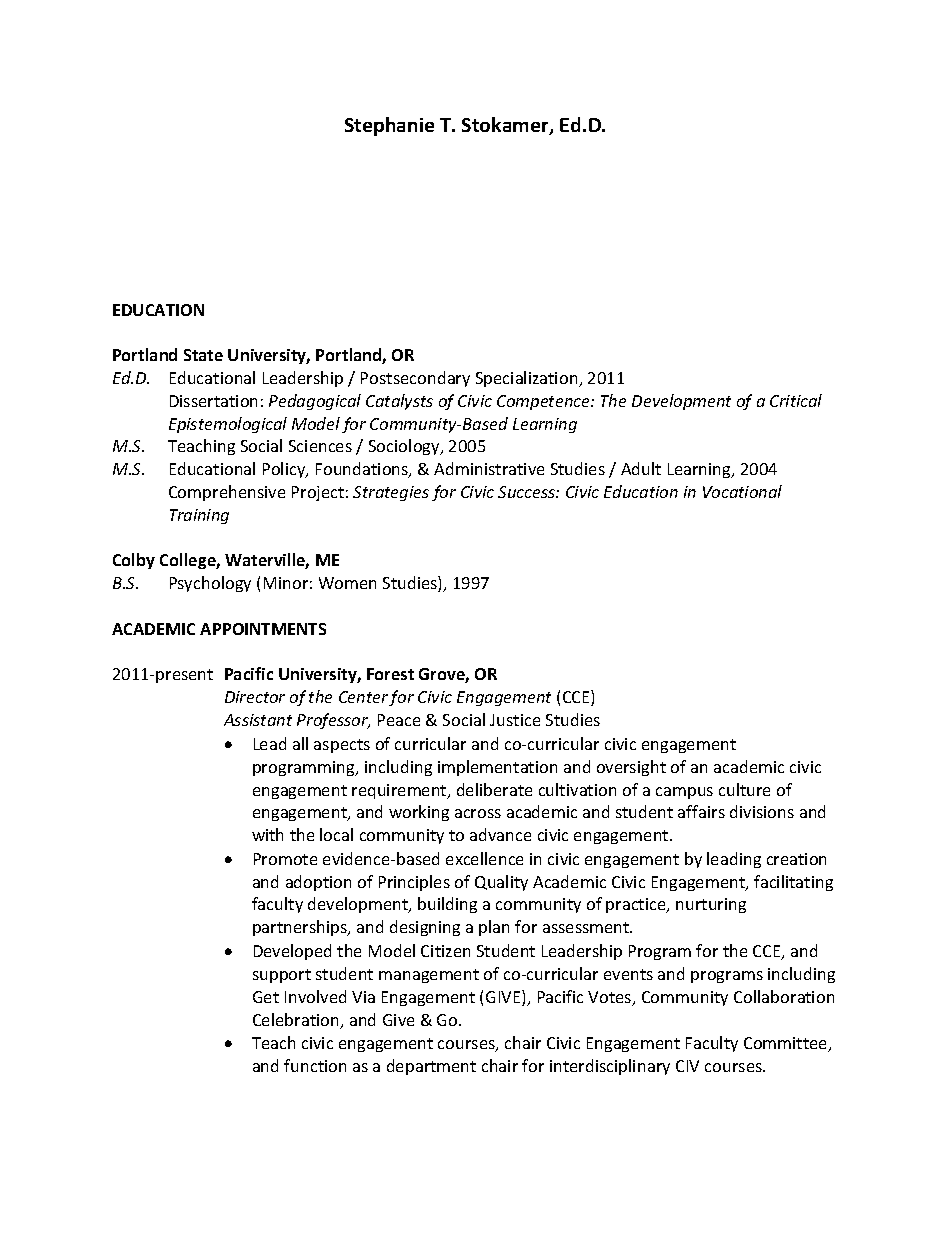 The height and width of the page is (1233, 952). Describe the element at coordinates (389, 126) in the page. I see `Stephanie` at that location.
